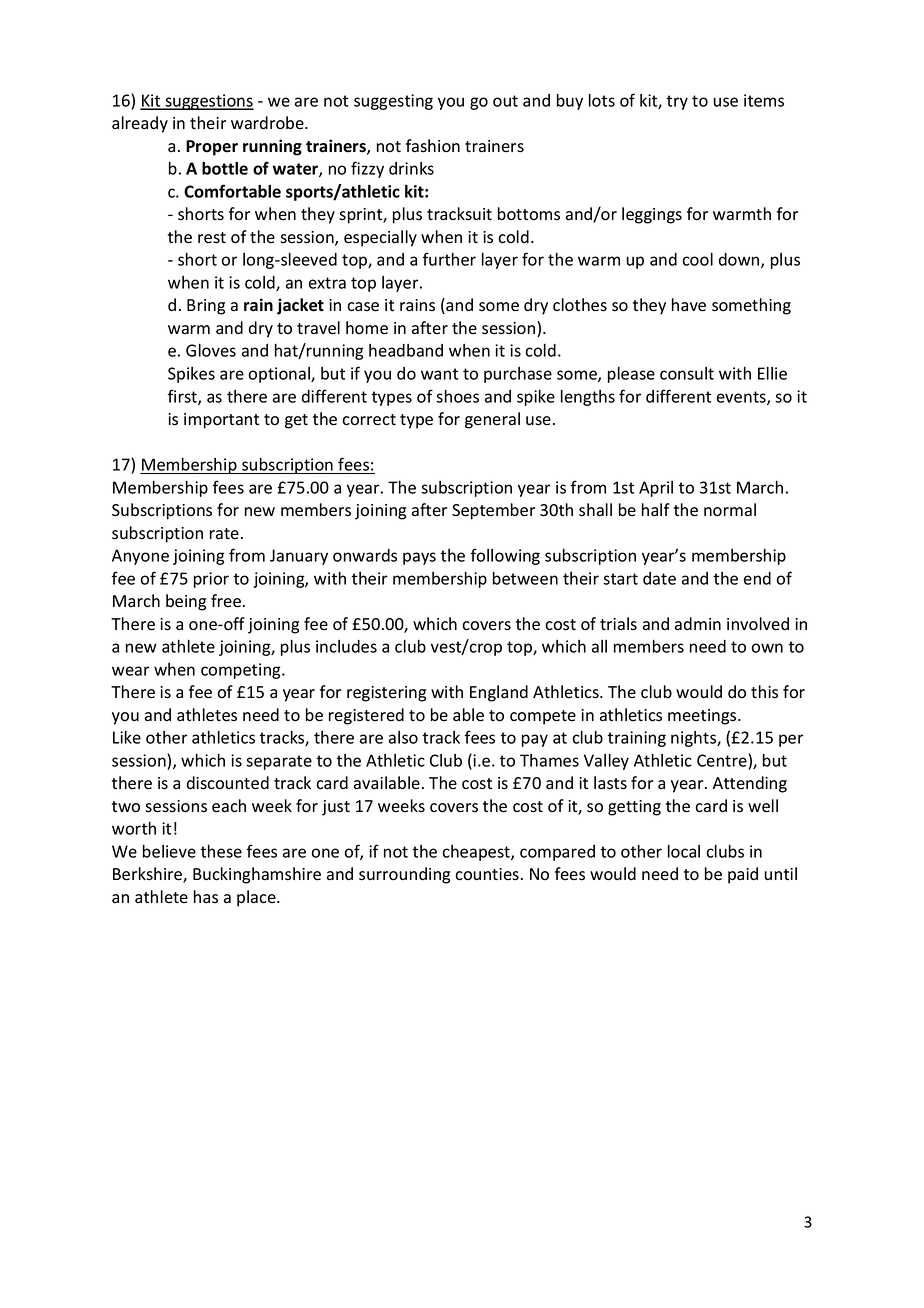 This screenshot has width=924, height=1308. Describe the element at coordinates (525, 578) in the screenshot. I see `between` at that location.
